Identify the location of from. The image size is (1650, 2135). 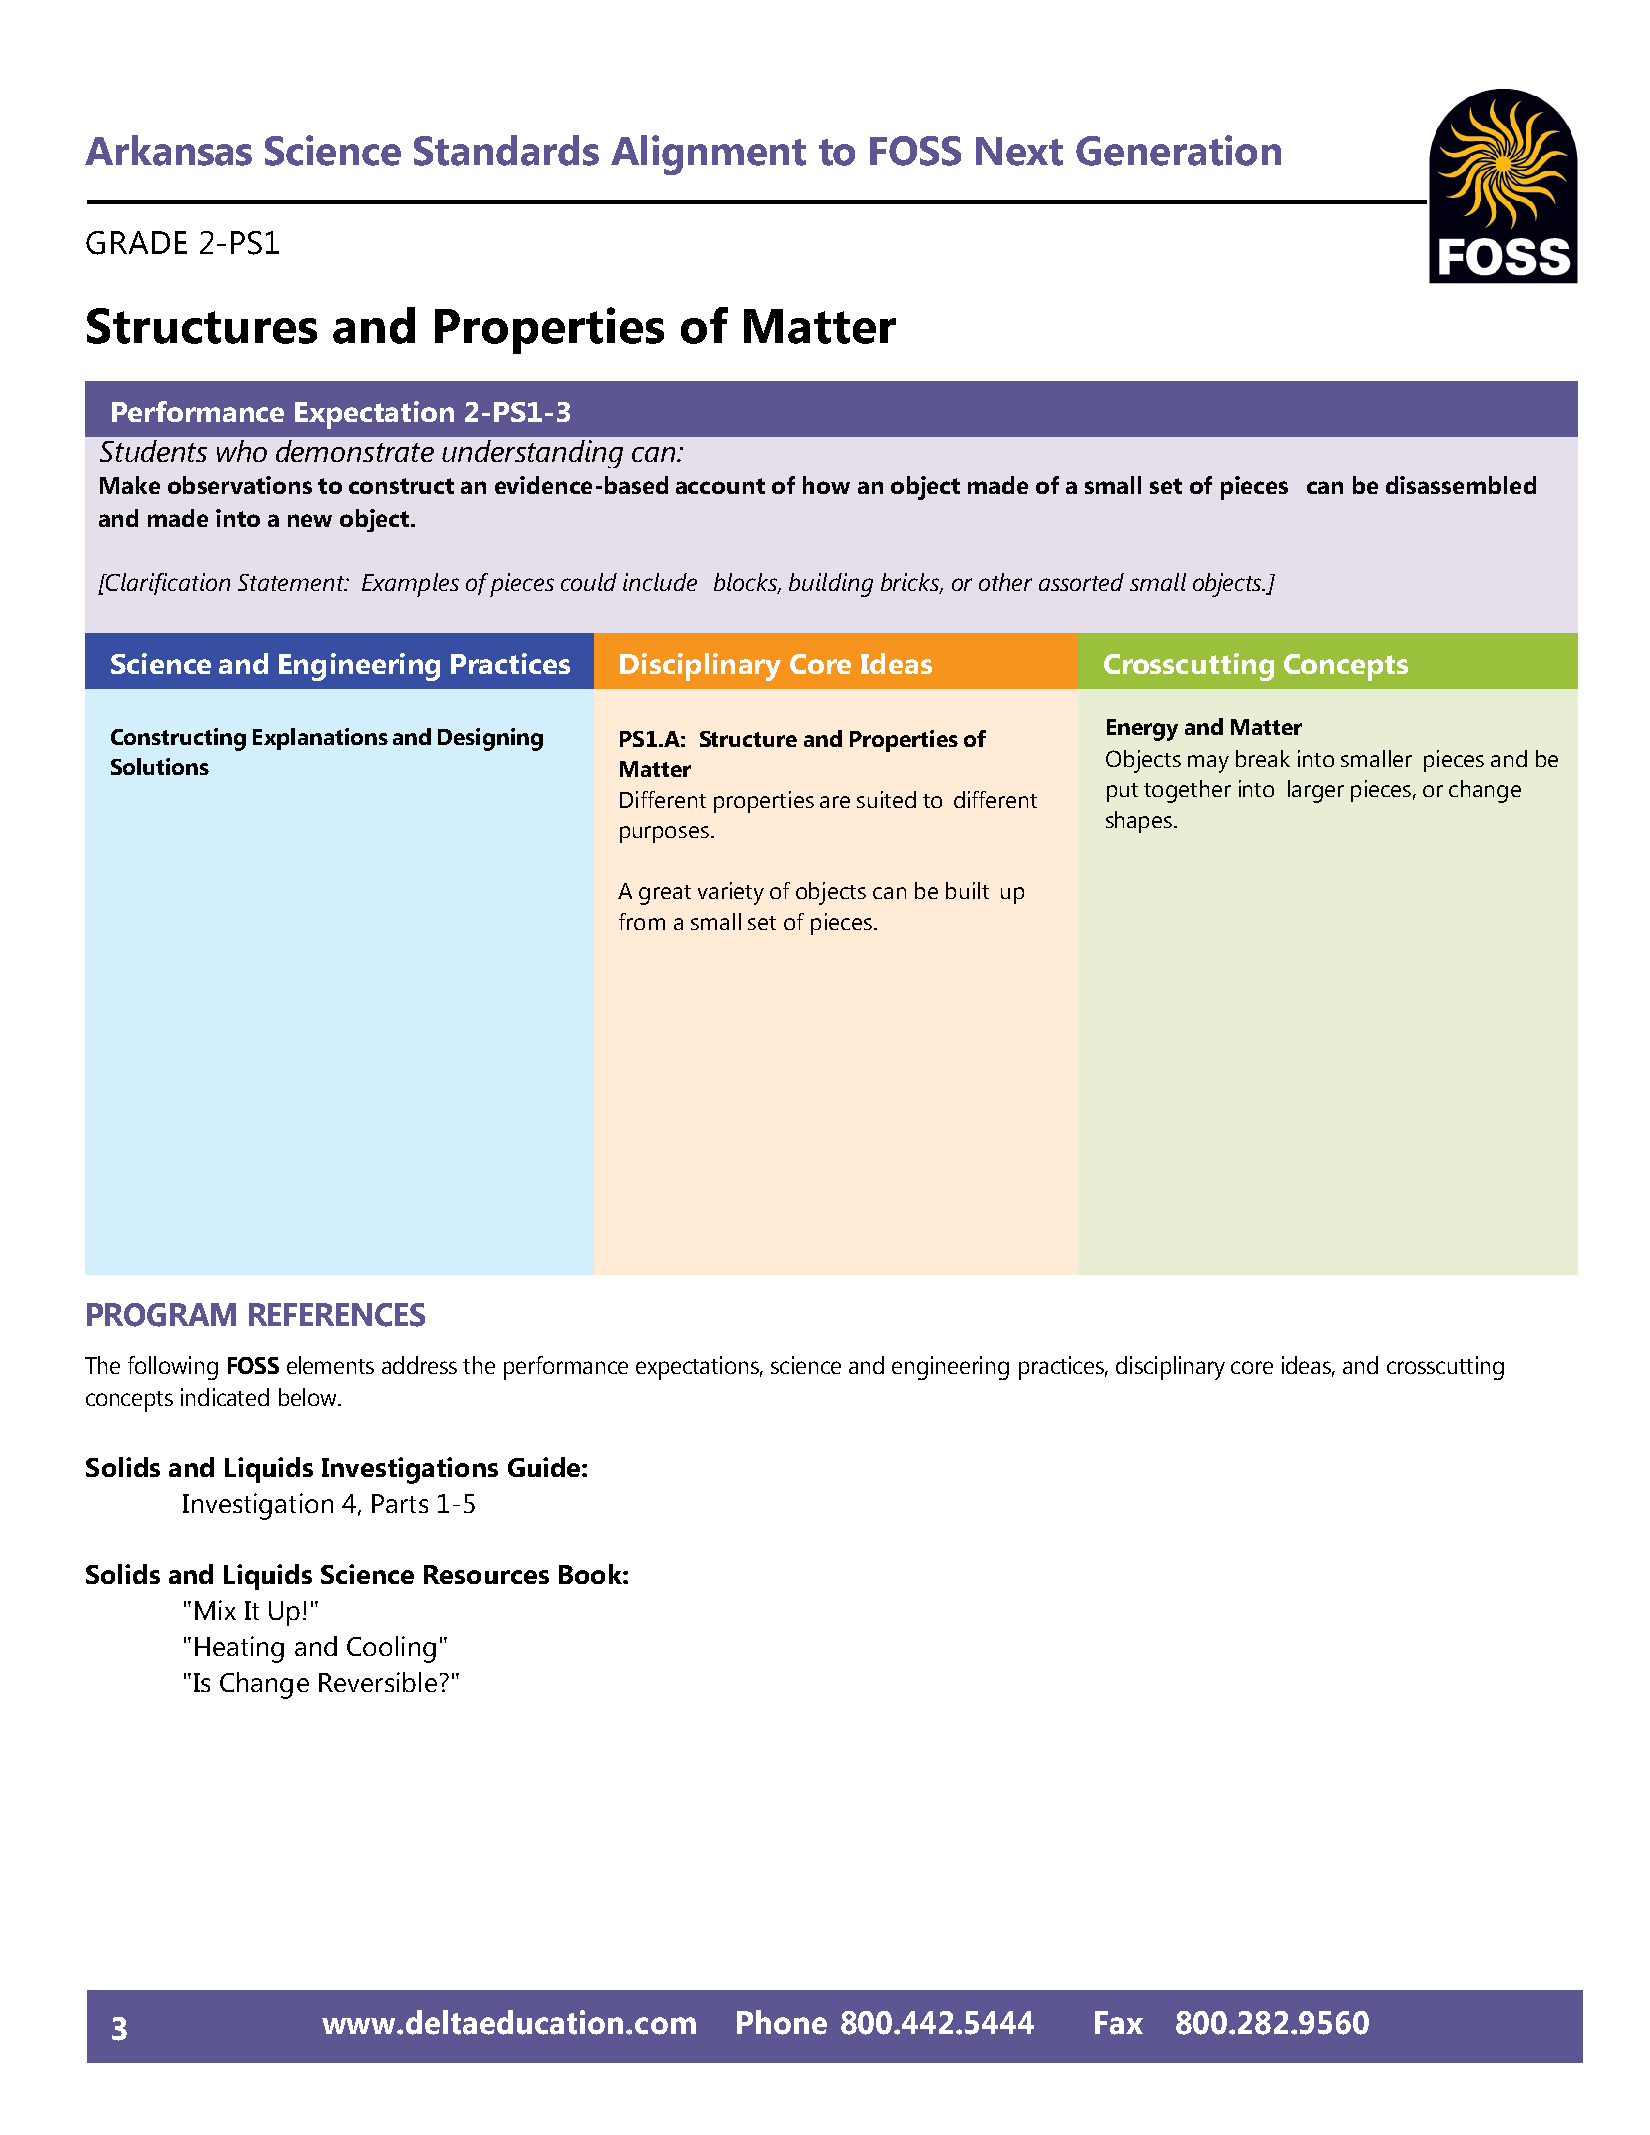
(642, 921).
